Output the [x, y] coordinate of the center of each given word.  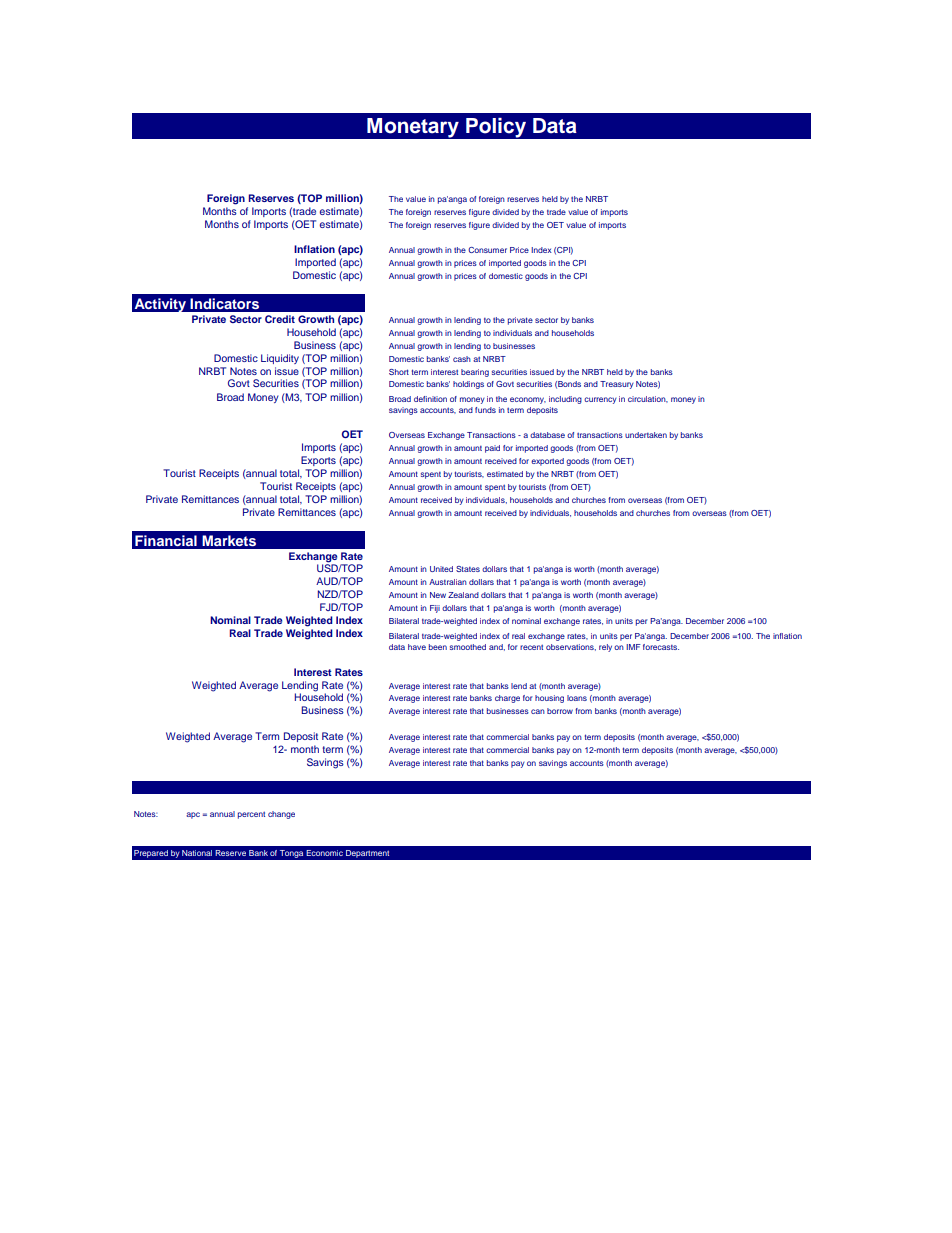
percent [251, 815]
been [438, 647]
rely [605, 648]
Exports [318, 461]
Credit [280, 319]
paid [492, 449]
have [417, 647]
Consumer [487, 250]
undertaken [646, 435]
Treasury [617, 385]
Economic [324, 853]
